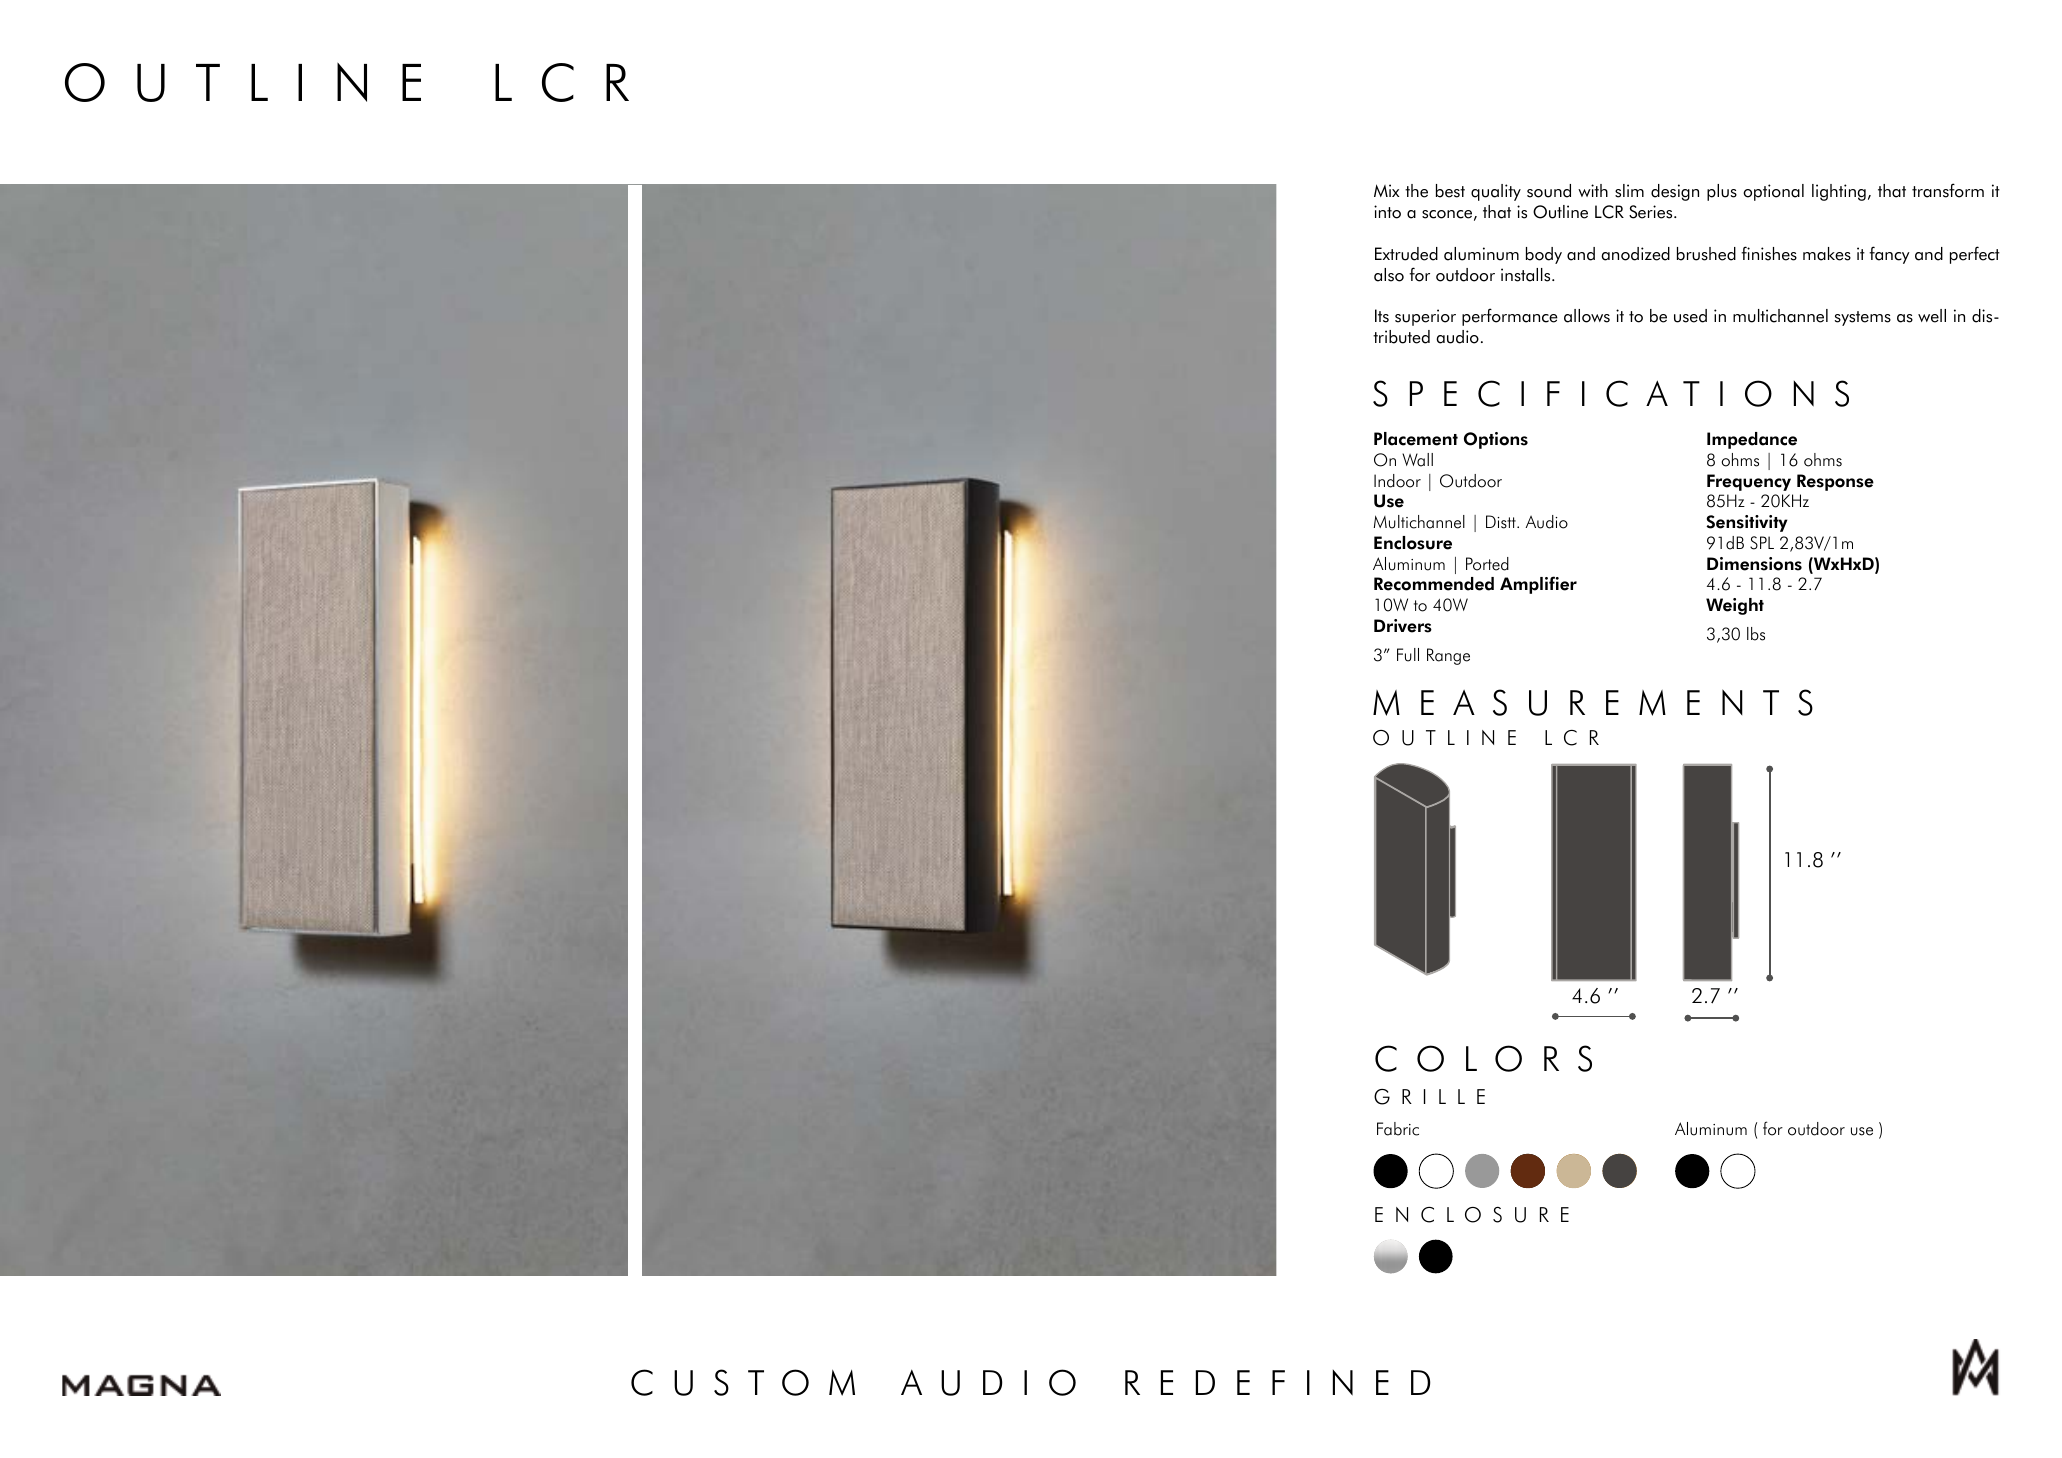 The width and height of the screenshot is (2062, 1458). Describe the element at coordinates (1835, 482) in the screenshot. I see `Response` at that location.
